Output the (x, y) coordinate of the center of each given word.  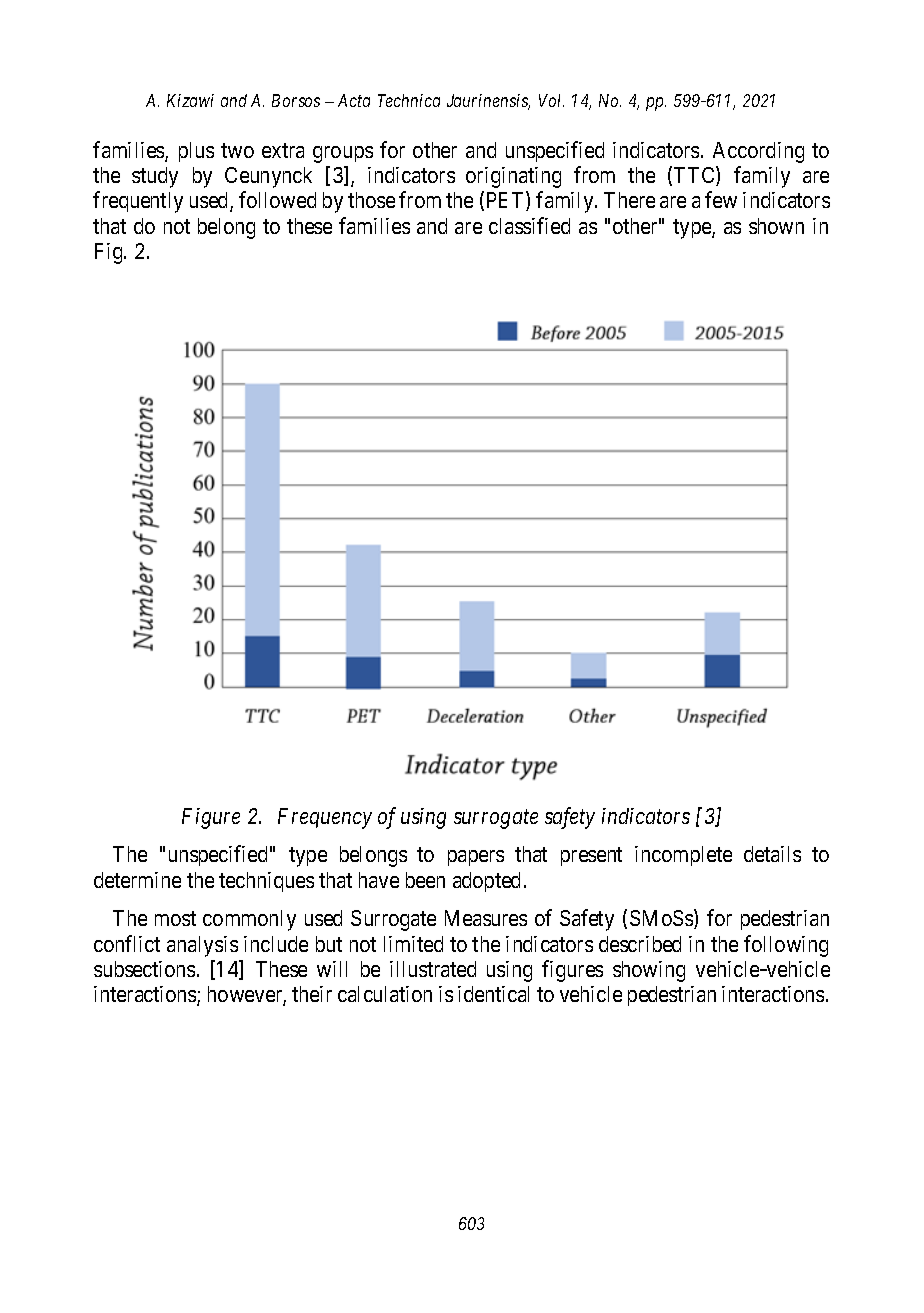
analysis (202, 946)
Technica (409, 100)
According (758, 152)
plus (196, 152)
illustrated (433, 969)
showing (649, 971)
